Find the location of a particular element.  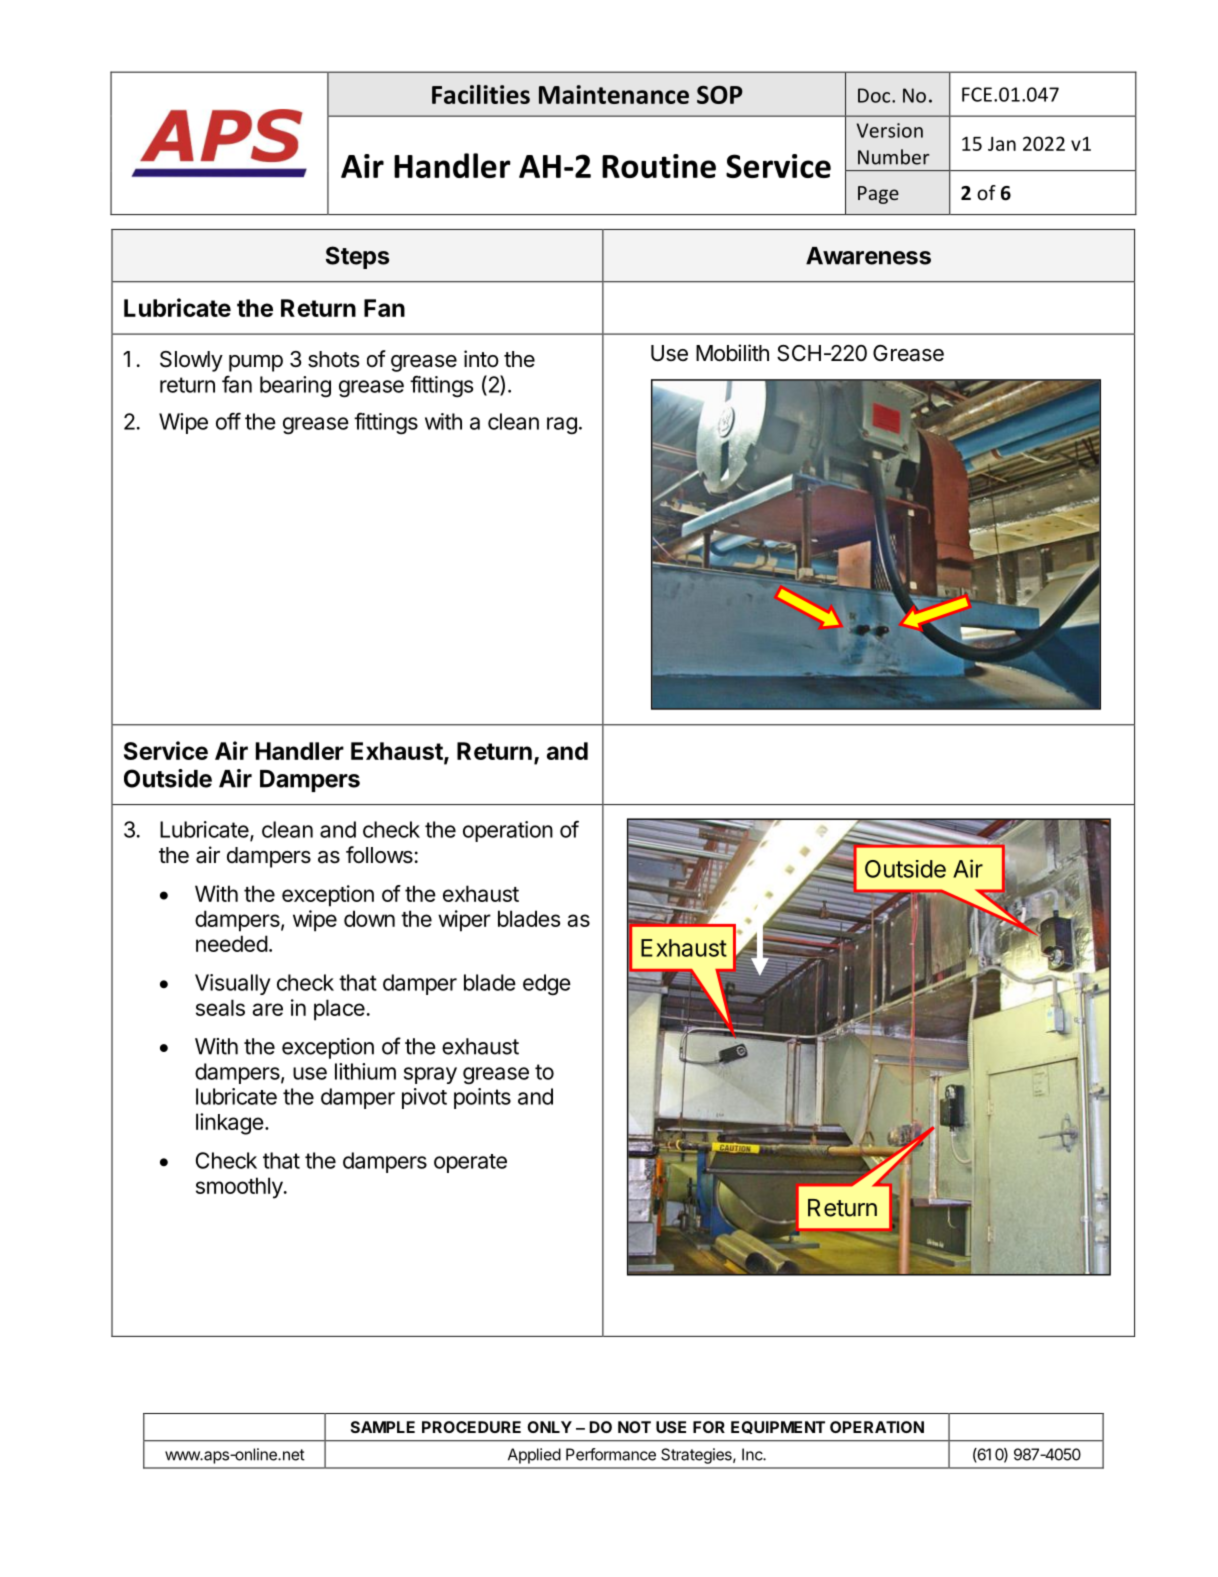

Version is located at coordinates (890, 130).
